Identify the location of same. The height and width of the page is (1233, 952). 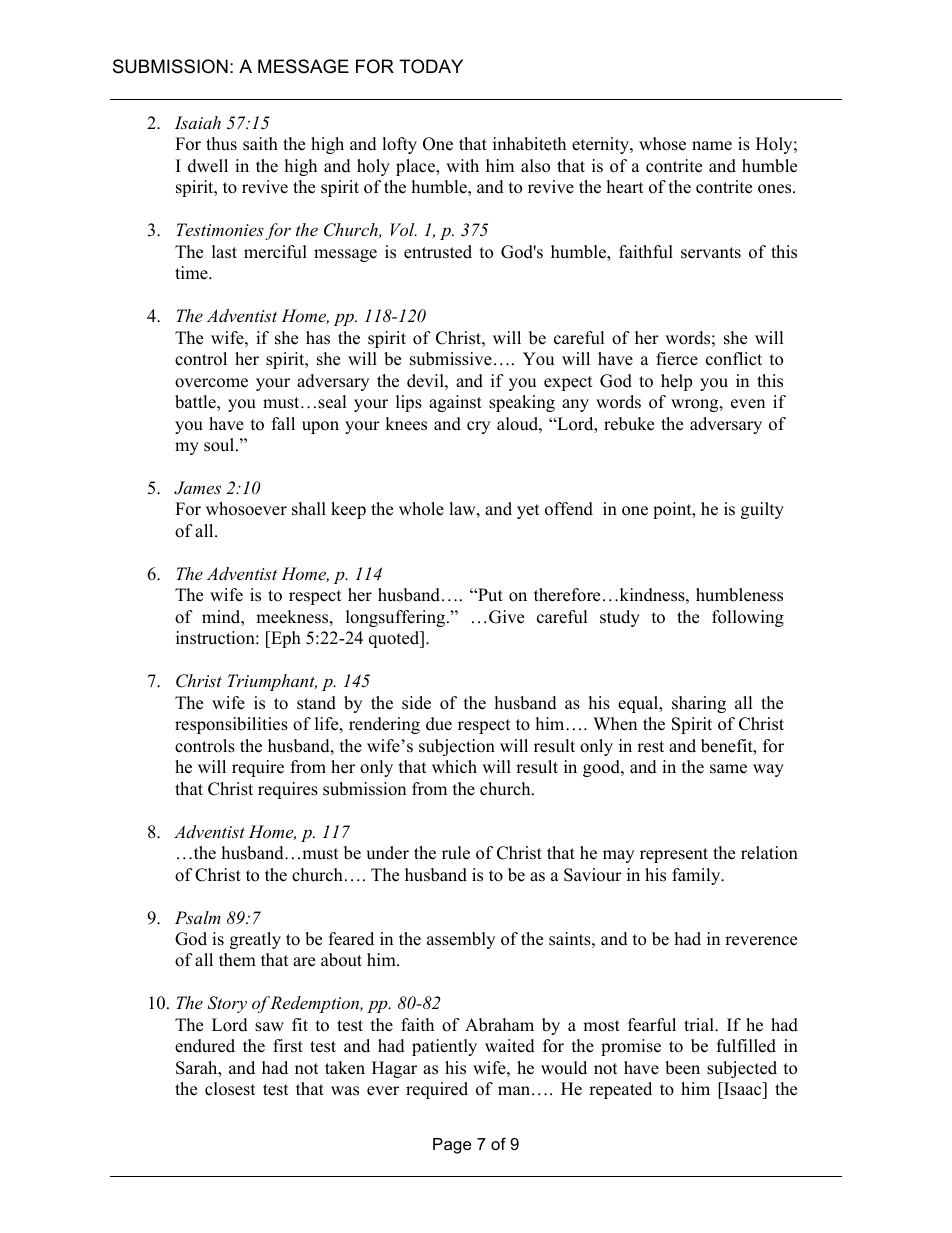
(728, 769).
